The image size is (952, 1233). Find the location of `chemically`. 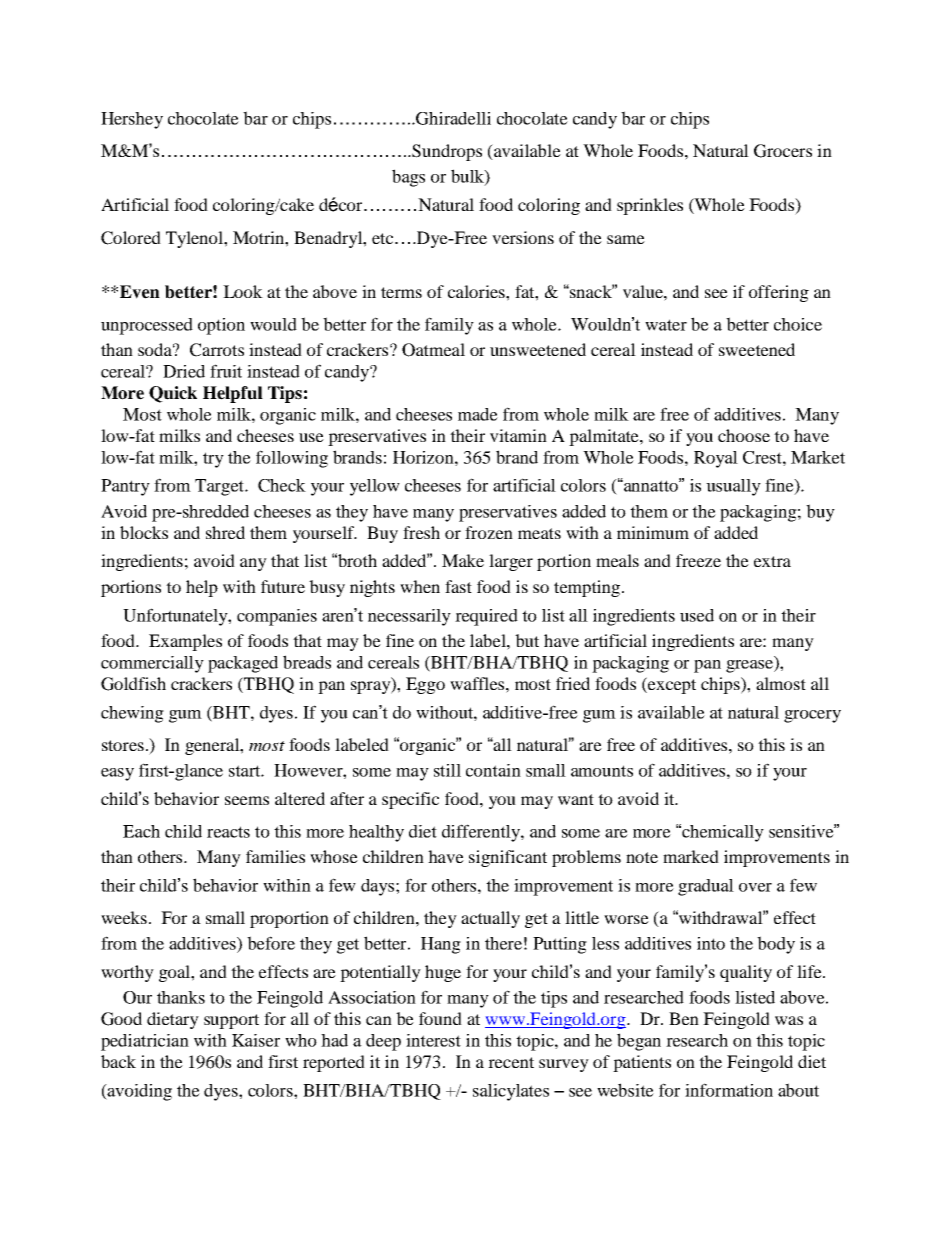

chemically is located at coordinates (722, 833).
